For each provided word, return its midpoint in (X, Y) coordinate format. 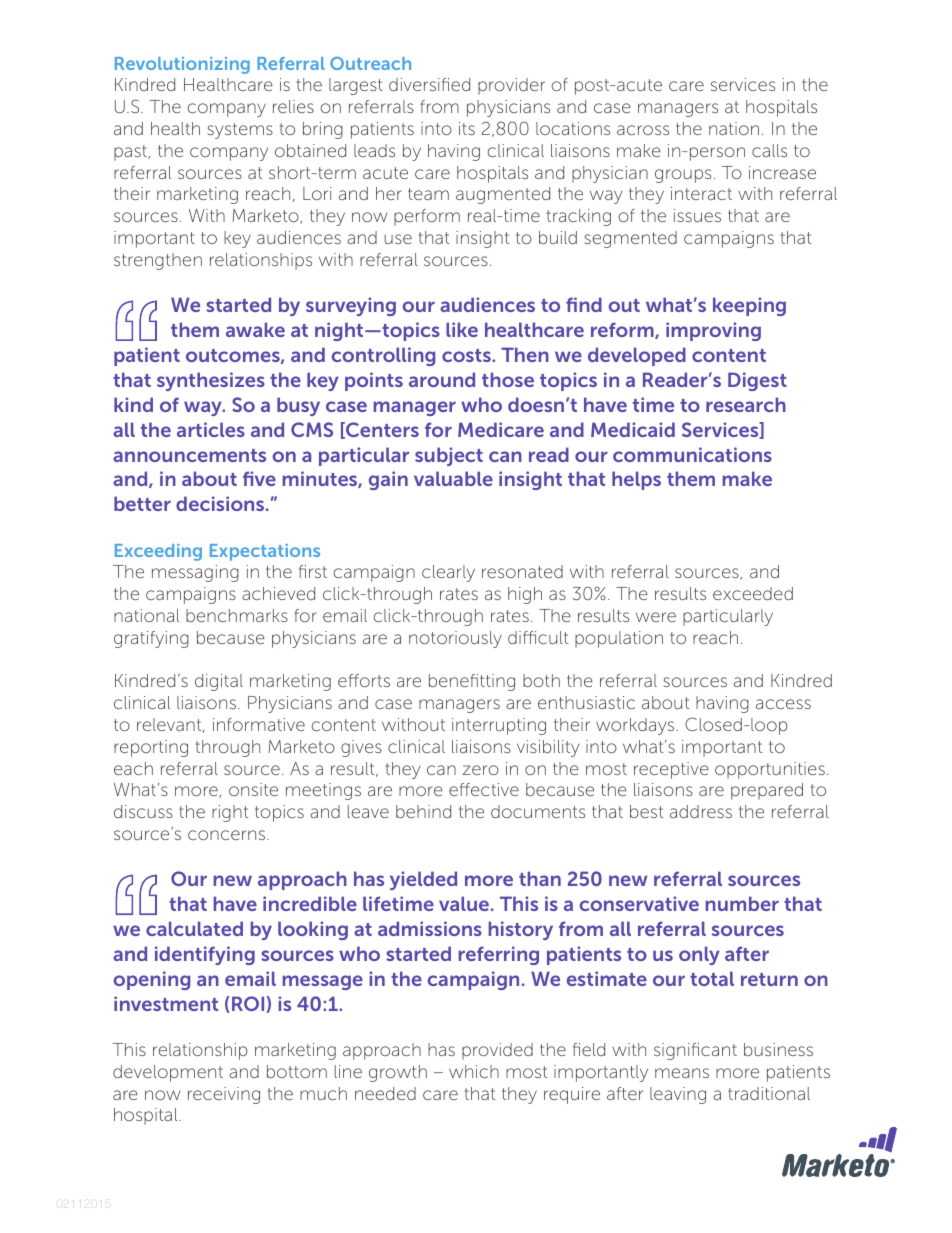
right (230, 813)
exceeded (753, 593)
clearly (448, 573)
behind (423, 811)
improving (713, 331)
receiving (224, 1095)
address (701, 811)
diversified (429, 84)
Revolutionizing (182, 65)
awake (255, 329)
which (474, 1071)
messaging (195, 573)
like (462, 329)
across (643, 130)
